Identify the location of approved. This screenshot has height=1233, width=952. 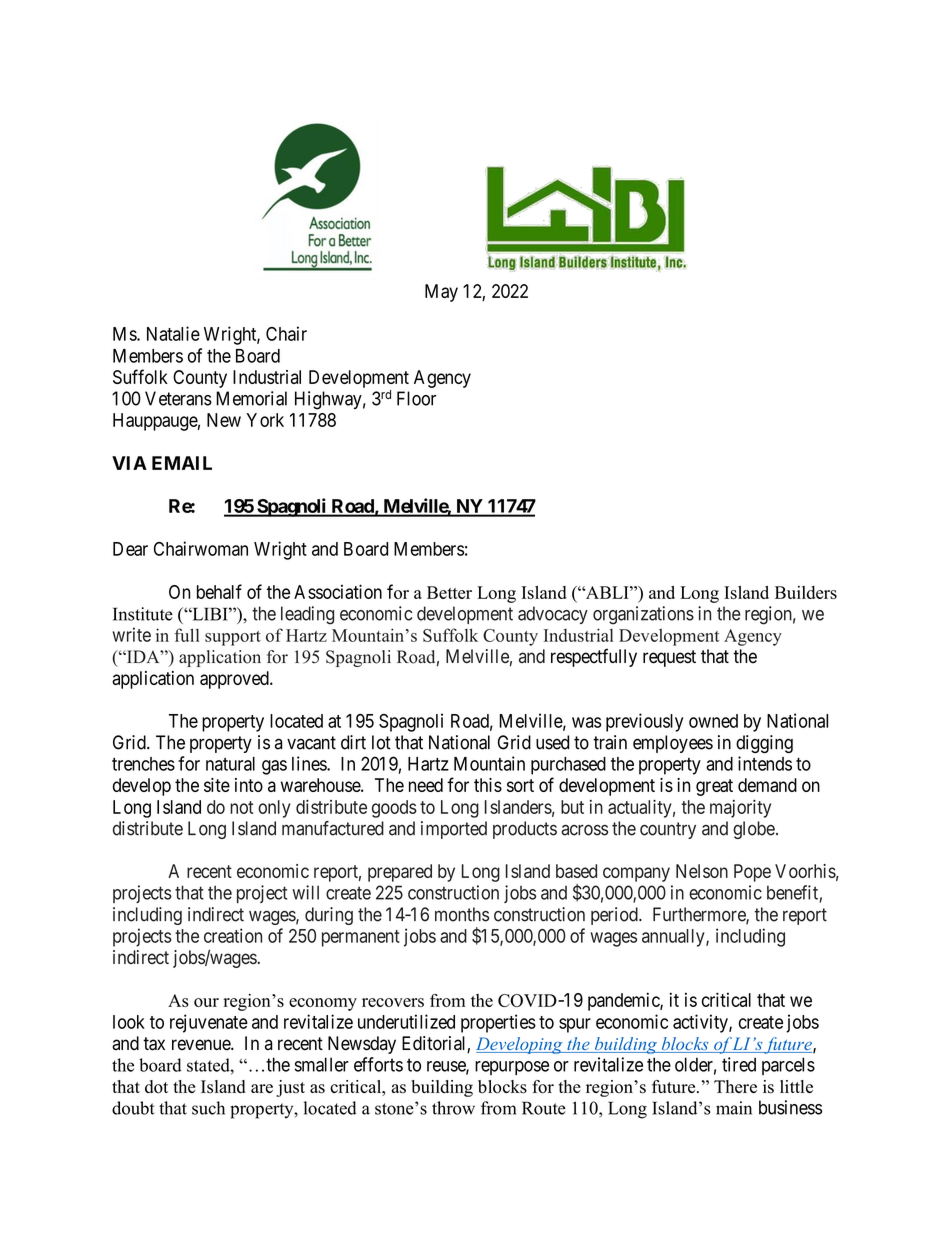
(235, 680).
